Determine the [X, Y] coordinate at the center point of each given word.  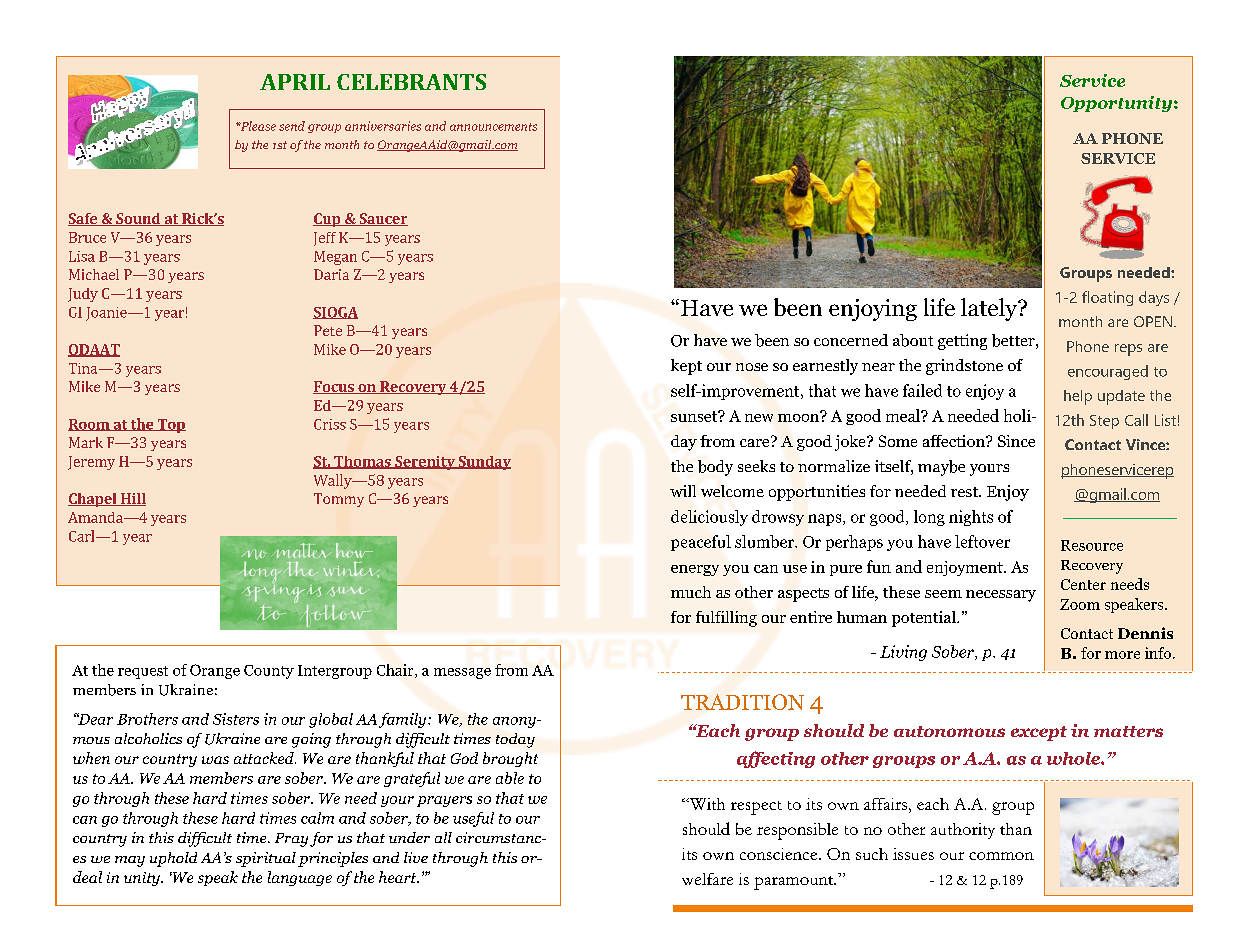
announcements [493, 127]
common [1001, 856]
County [269, 672]
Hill [132, 499]
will [683, 491]
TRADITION [742, 702]
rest [965, 492]
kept [686, 367]
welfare [707, 879]
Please [257, 126]
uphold [173, 859]
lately [990, 309]
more [1122, 655]
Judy [83, 295]
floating [1107, 298]
